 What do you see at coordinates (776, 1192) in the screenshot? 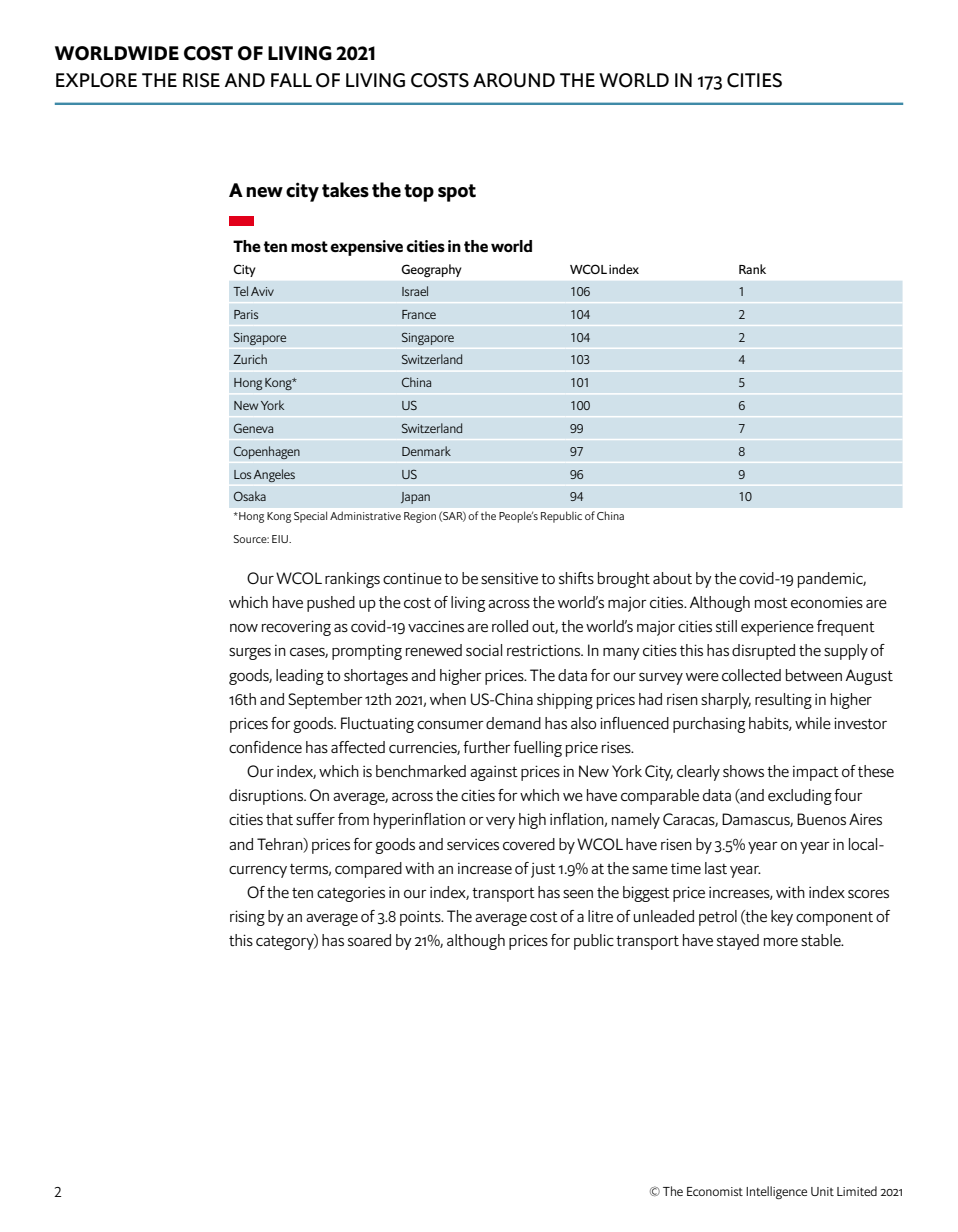
I see `Intelligence` at bounding box center [776, 1192].
